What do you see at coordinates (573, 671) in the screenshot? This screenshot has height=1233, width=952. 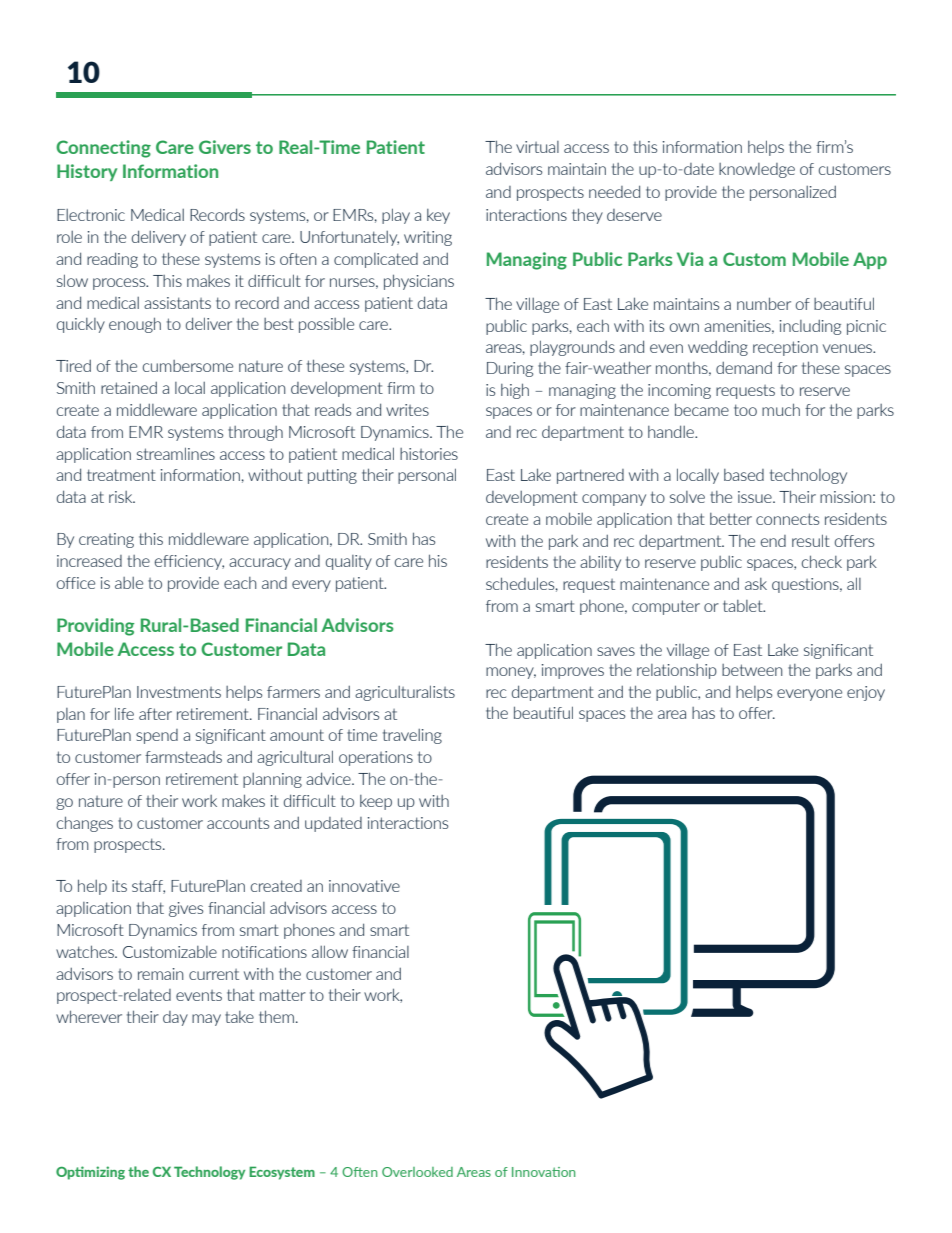 I see `improves` at bounding box center [573, 671].
